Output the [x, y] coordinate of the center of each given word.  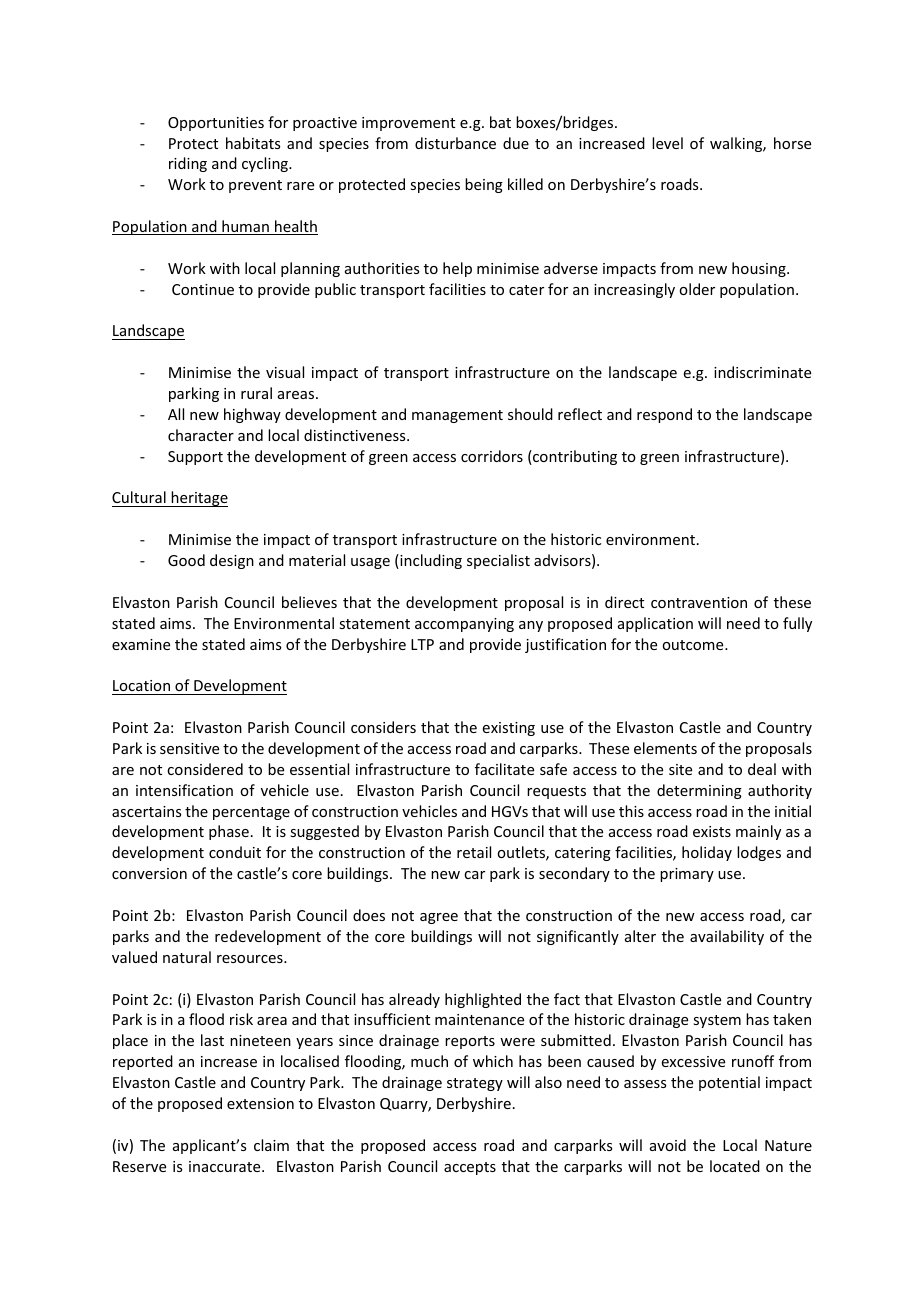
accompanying [464, 625]
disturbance [455, 143]
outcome [694, 645]
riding [188, 164]
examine [141, 644]
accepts [470, 1168]
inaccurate [226, 1166]
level [667, 143]
